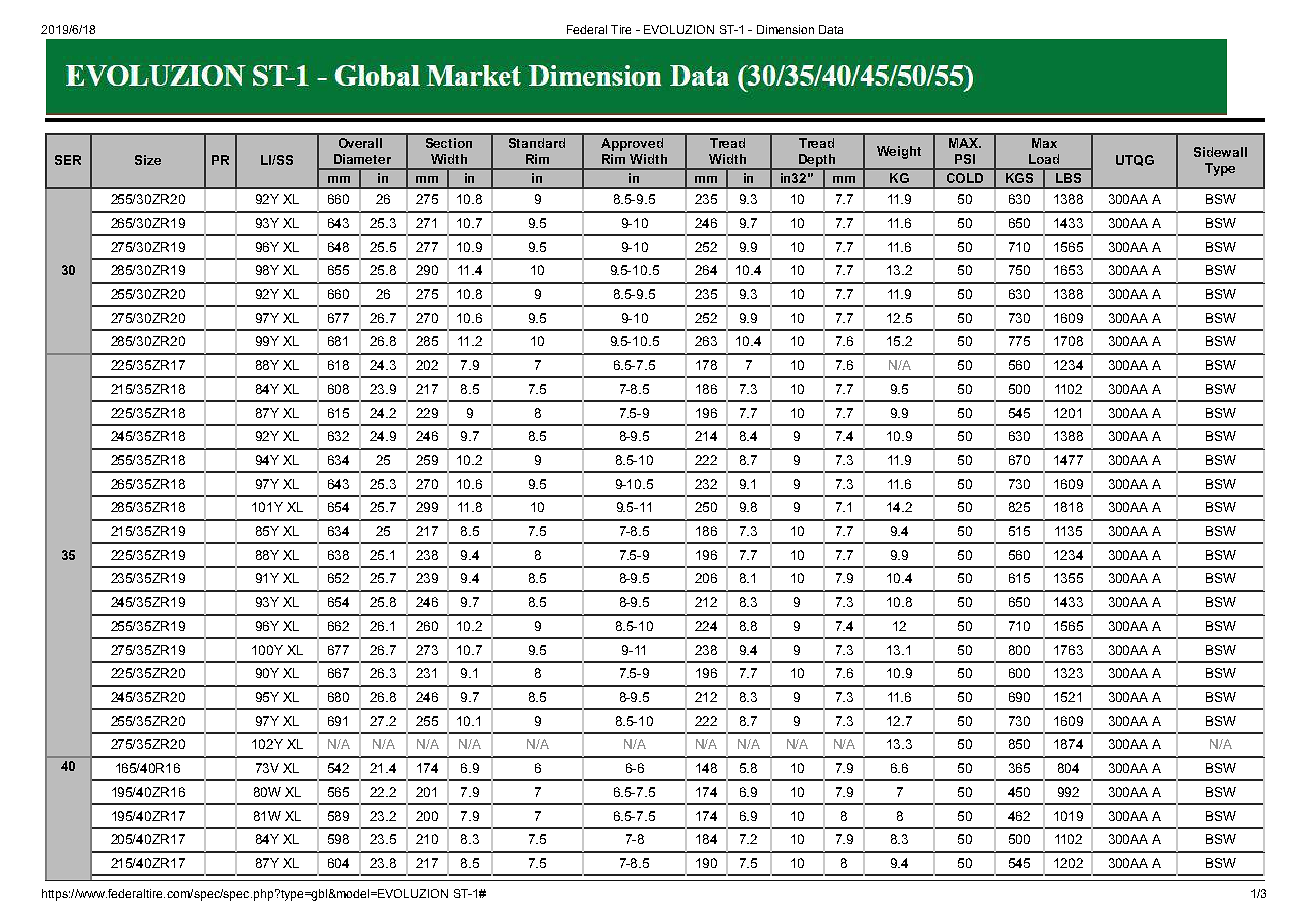 Image resolution: width=1308 pixels, height=924 pixels. Describe the element at coordinates (1044, 159) in the document. I see `Load` at that location.
